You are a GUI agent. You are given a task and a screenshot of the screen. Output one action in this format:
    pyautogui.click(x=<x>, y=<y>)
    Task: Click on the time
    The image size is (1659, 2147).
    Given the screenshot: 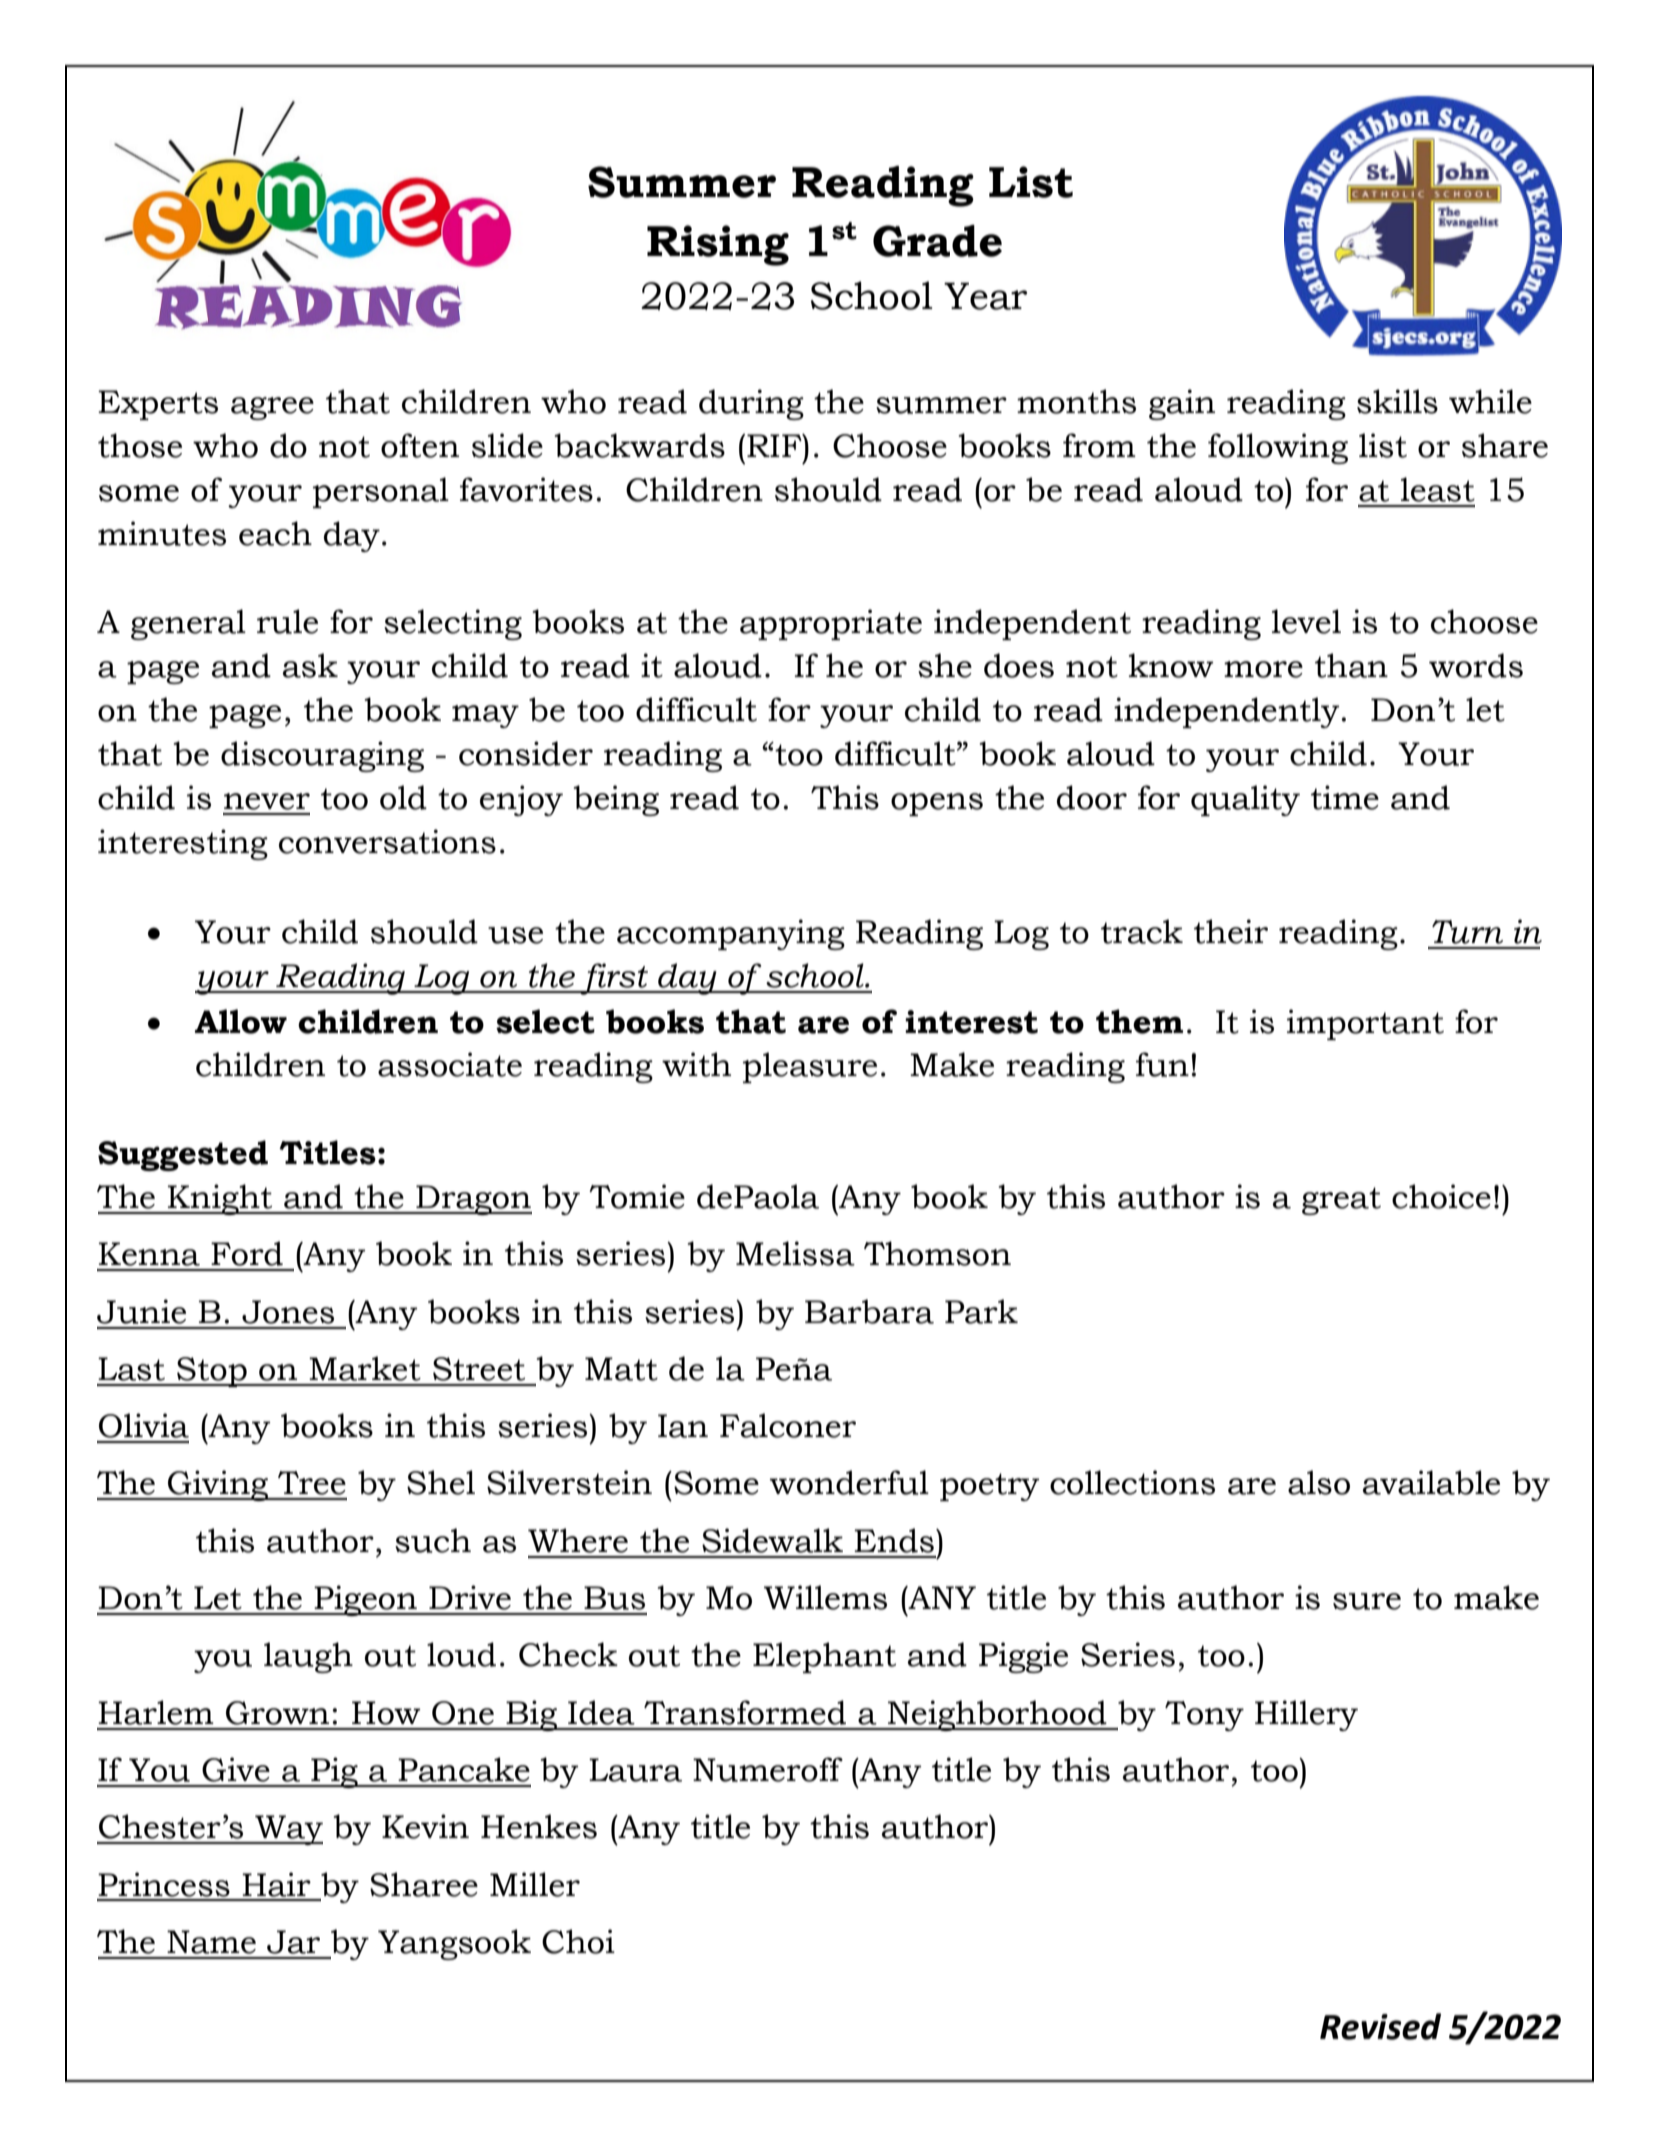 What is the action you would take?
    pyautogui.click(x=1345, y=797)
